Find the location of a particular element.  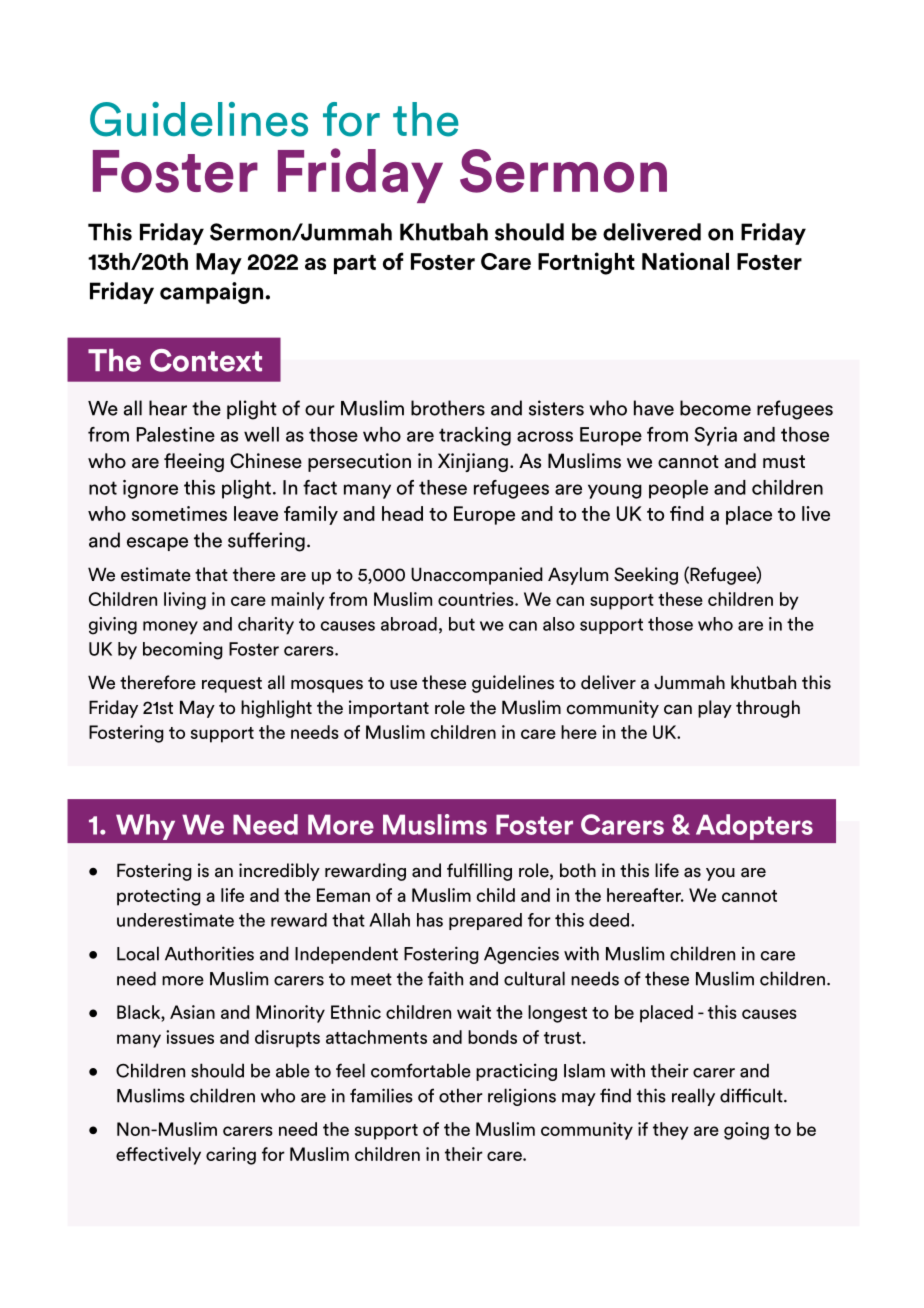

request is located at coordinates (232, 685).
